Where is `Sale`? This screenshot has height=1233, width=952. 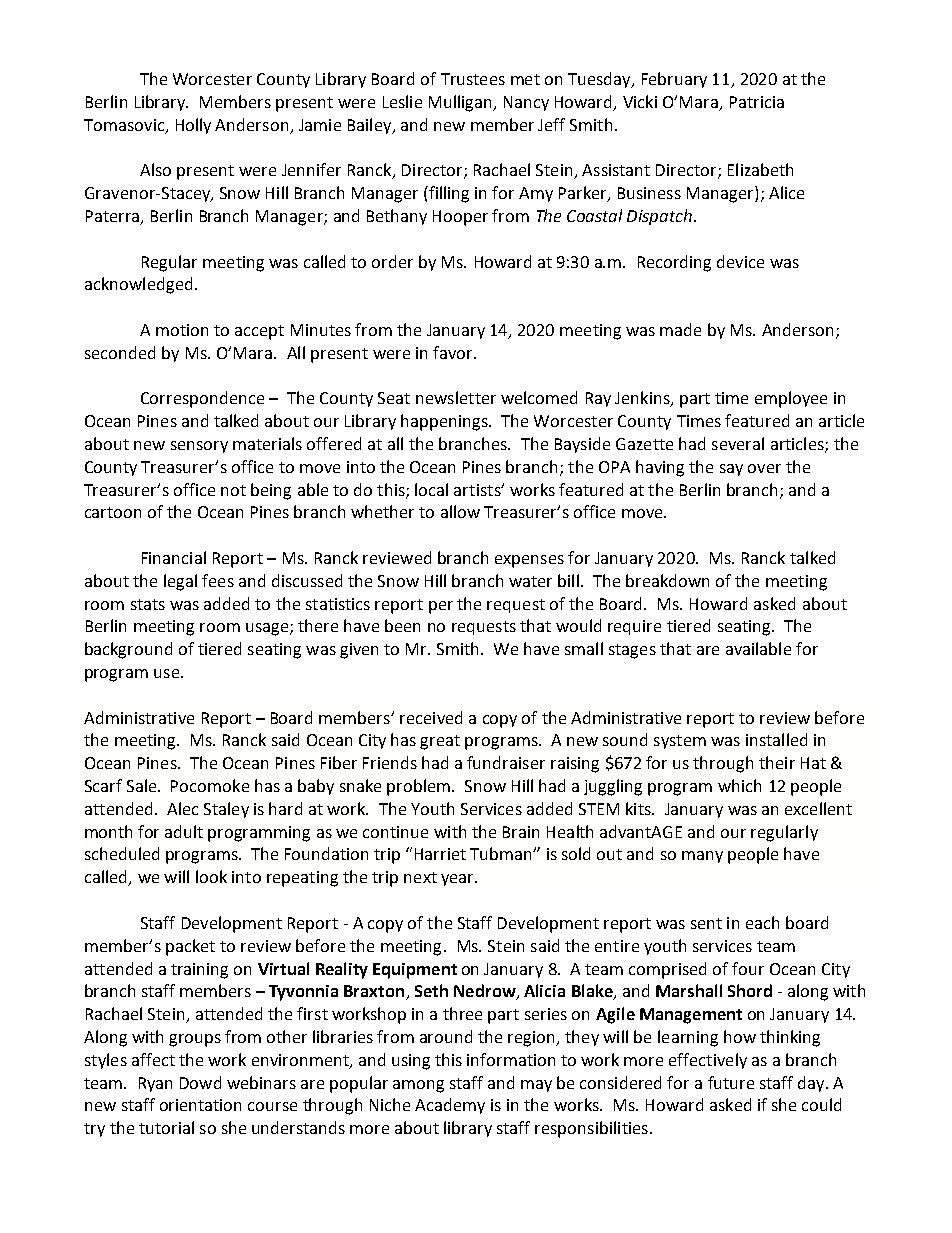
Sale is located at coordinates (143, 785).
